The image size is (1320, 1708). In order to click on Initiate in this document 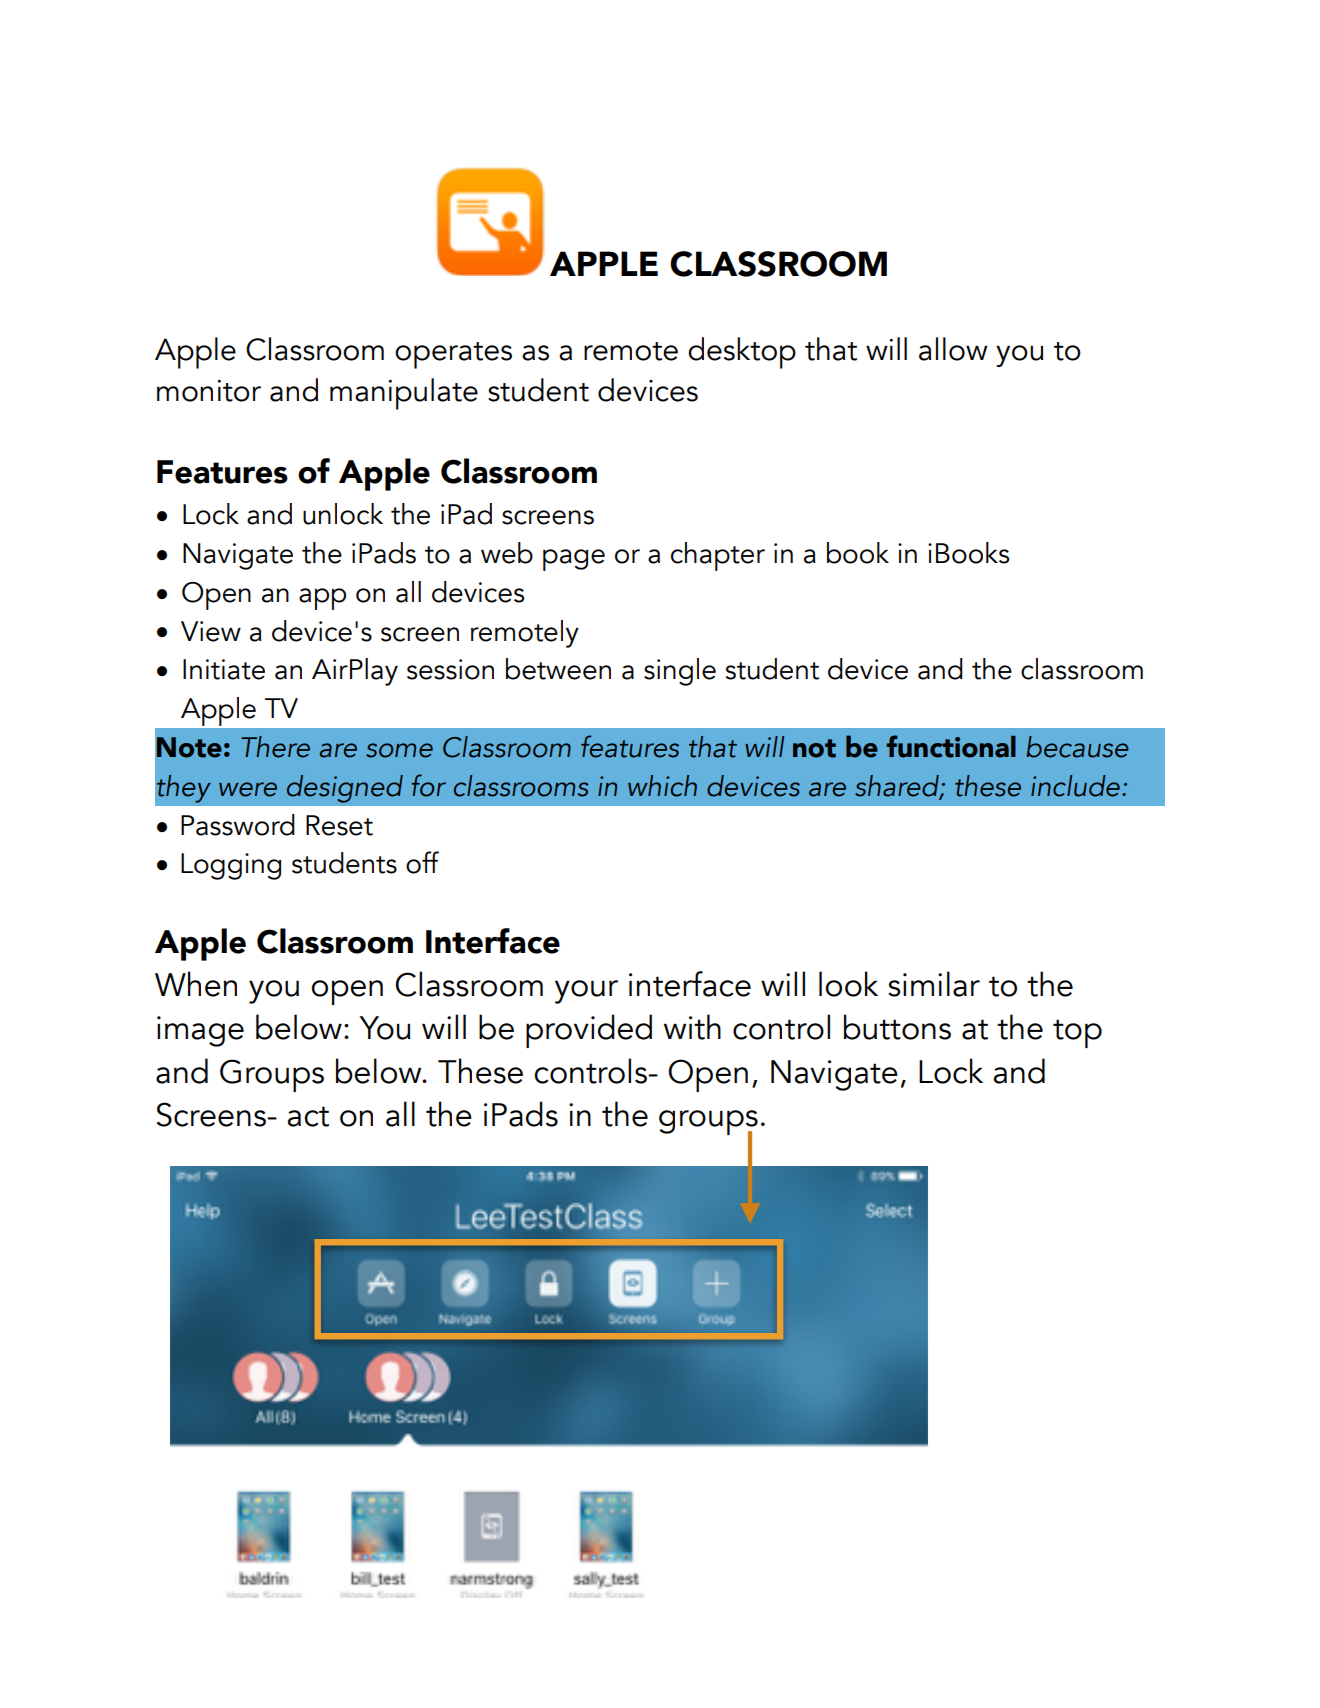, I will do `click(224, 669)`.
